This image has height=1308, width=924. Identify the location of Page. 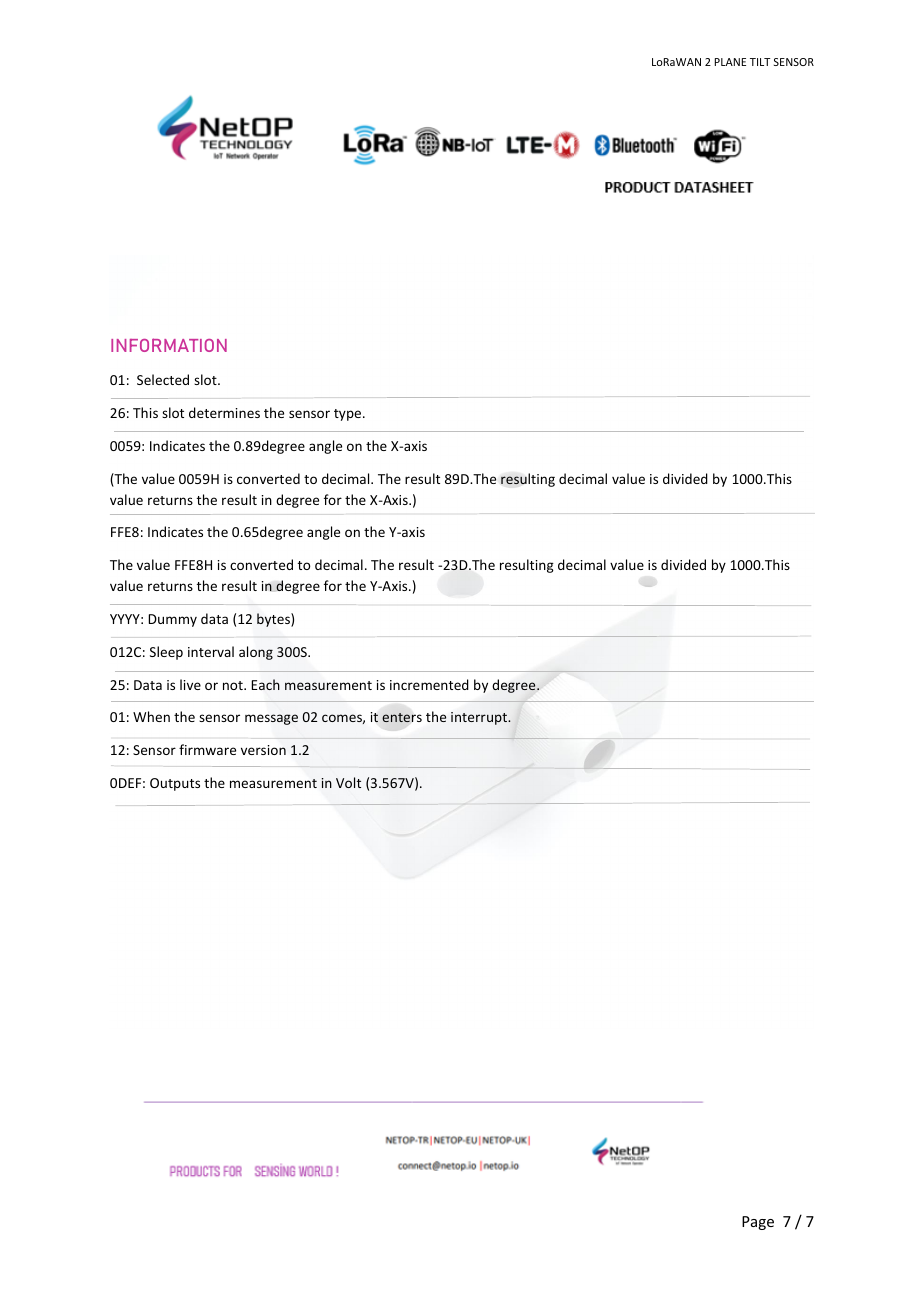
(758, 1223).
